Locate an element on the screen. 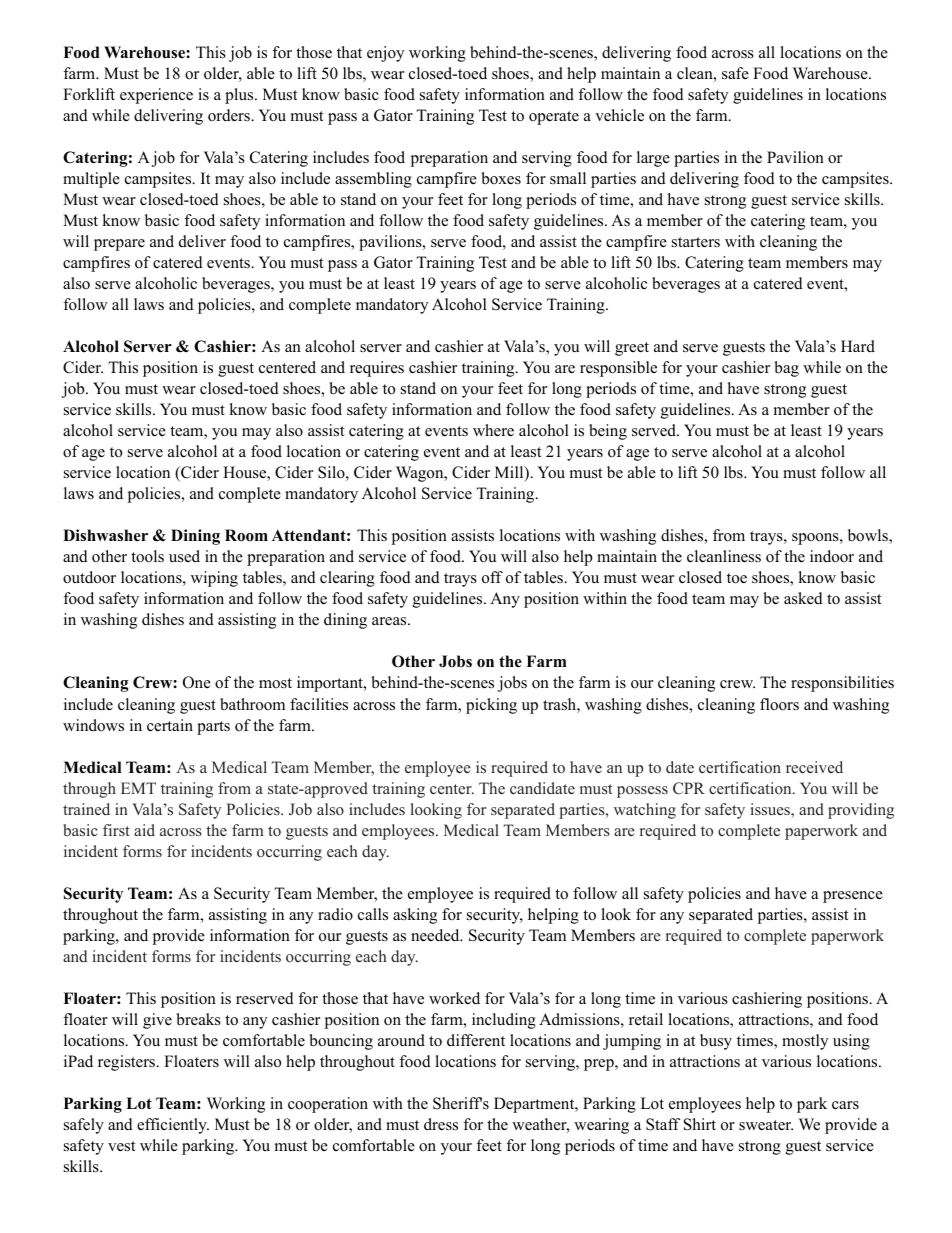 The image size is (952, 1233). asked is located at coordinates (803, 598).
